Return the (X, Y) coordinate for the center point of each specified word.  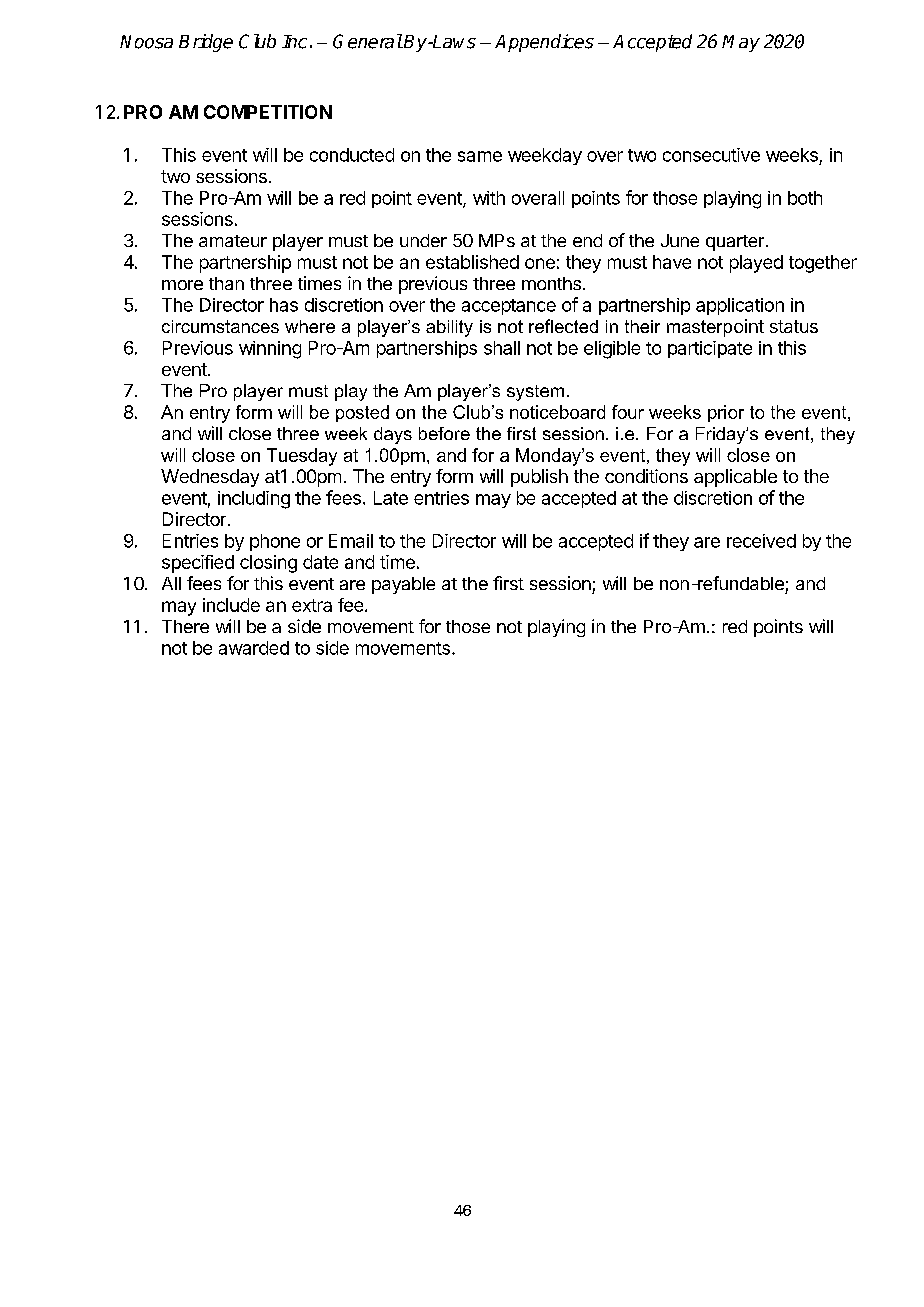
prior (726, 413)
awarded (254, 648)
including (254, 500)
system (535, 393)
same (480, 156)
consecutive (711, 155)
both (805, 198)
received (761, 541)
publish (539, 478)
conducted (352, 155)
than (226, 283)
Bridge (206, 43)
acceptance (509, 307)
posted (362, 413)
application (740, 306)
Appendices (544, 43)
